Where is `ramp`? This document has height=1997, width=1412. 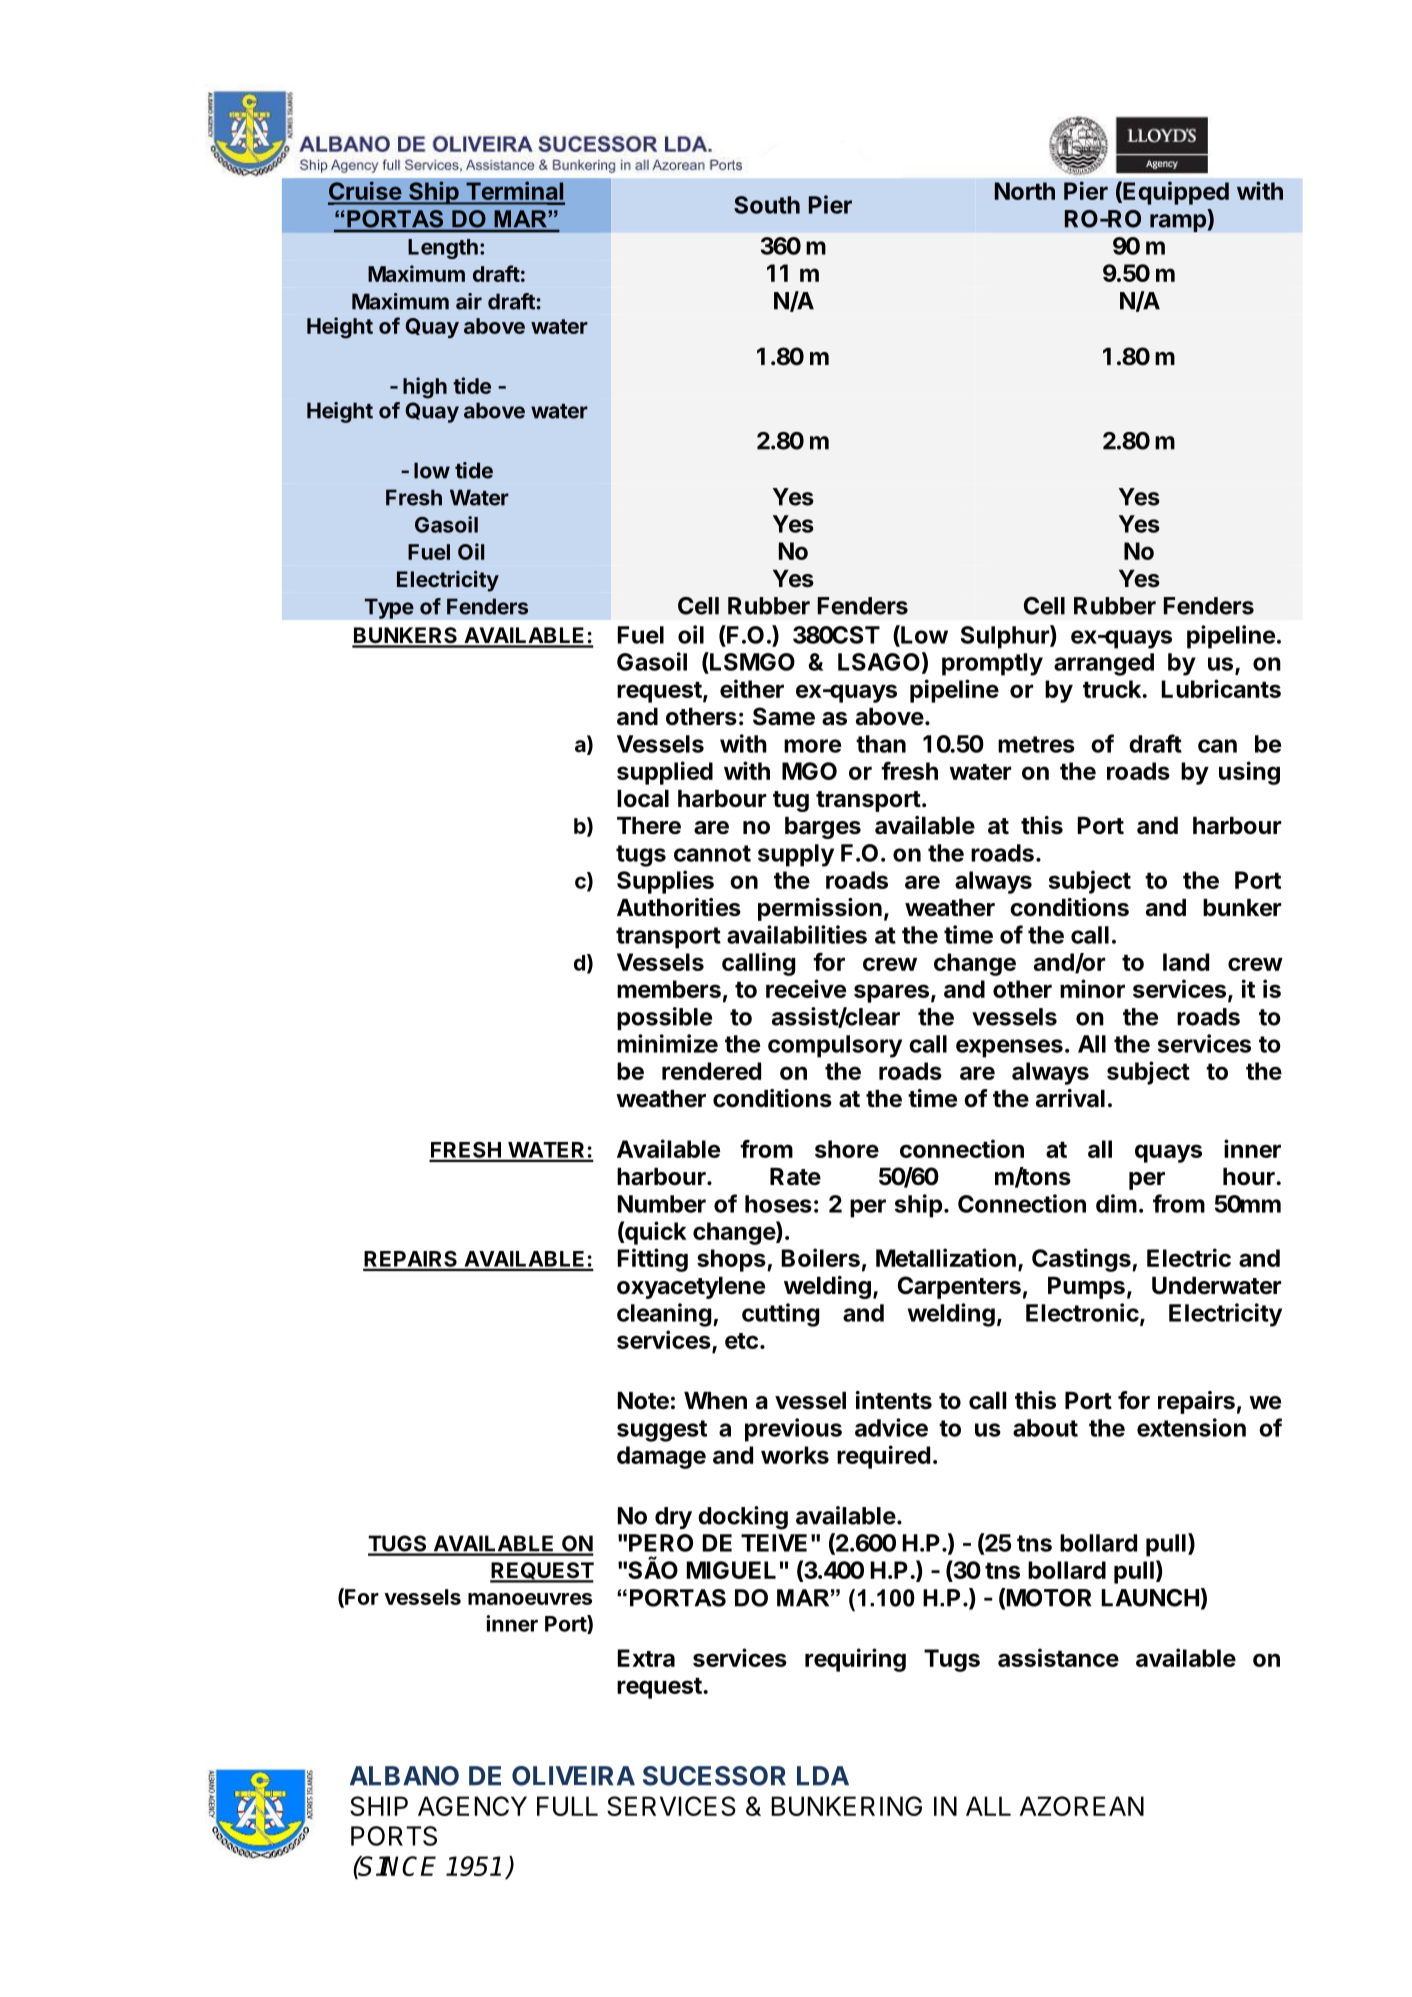 ramp is located at coordinates (1179, 223).
